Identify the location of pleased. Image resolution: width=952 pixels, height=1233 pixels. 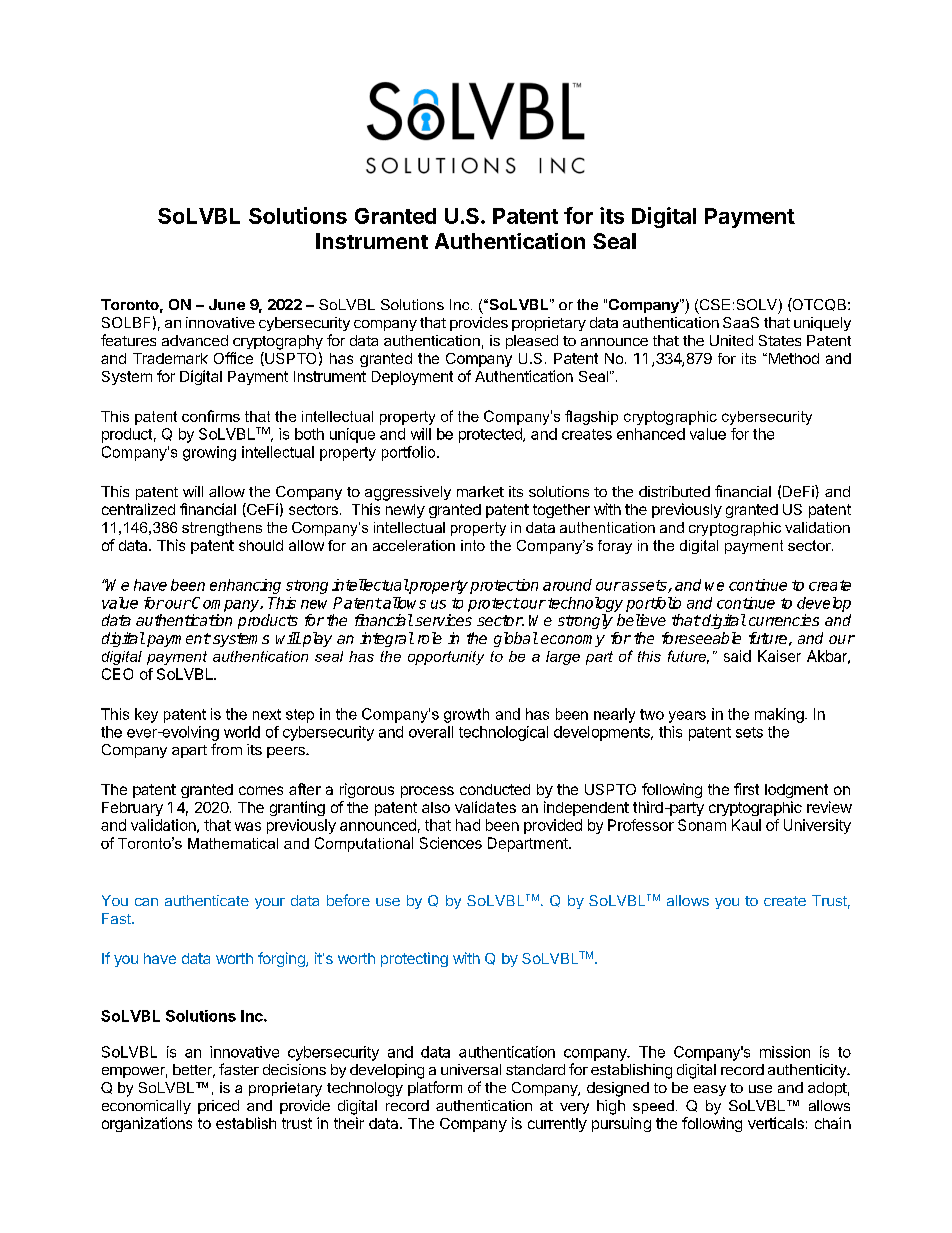
(532, 342).
